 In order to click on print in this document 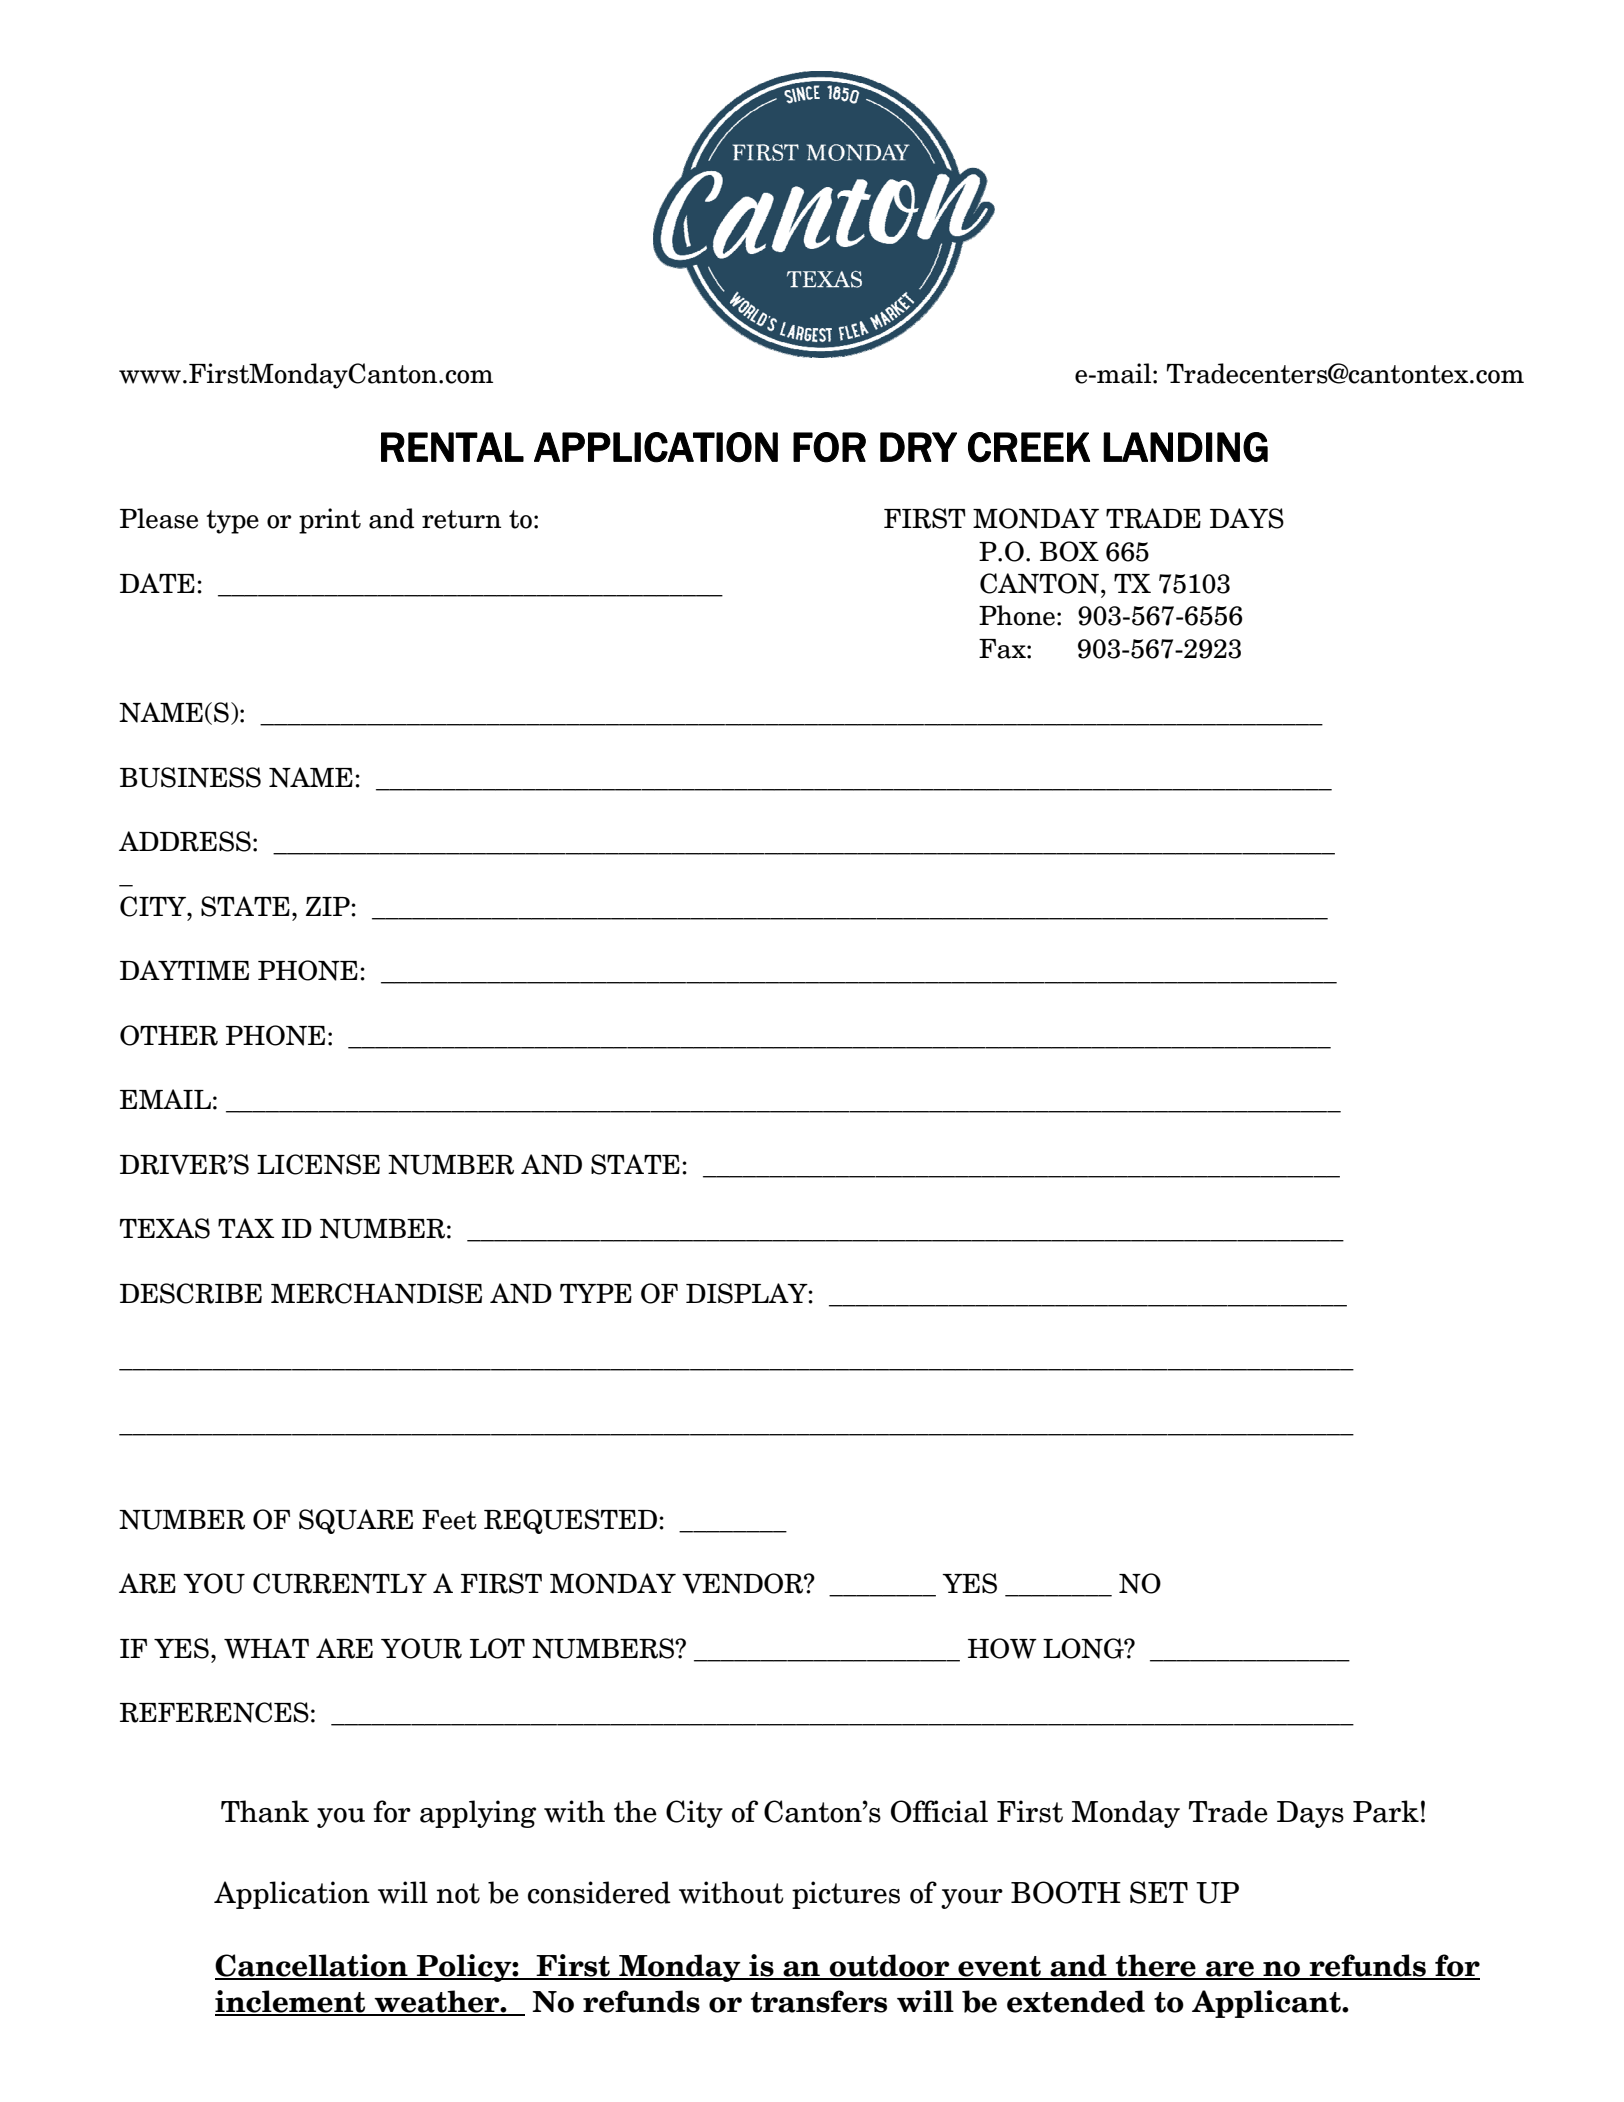, I will do `click(330, 521)`.
